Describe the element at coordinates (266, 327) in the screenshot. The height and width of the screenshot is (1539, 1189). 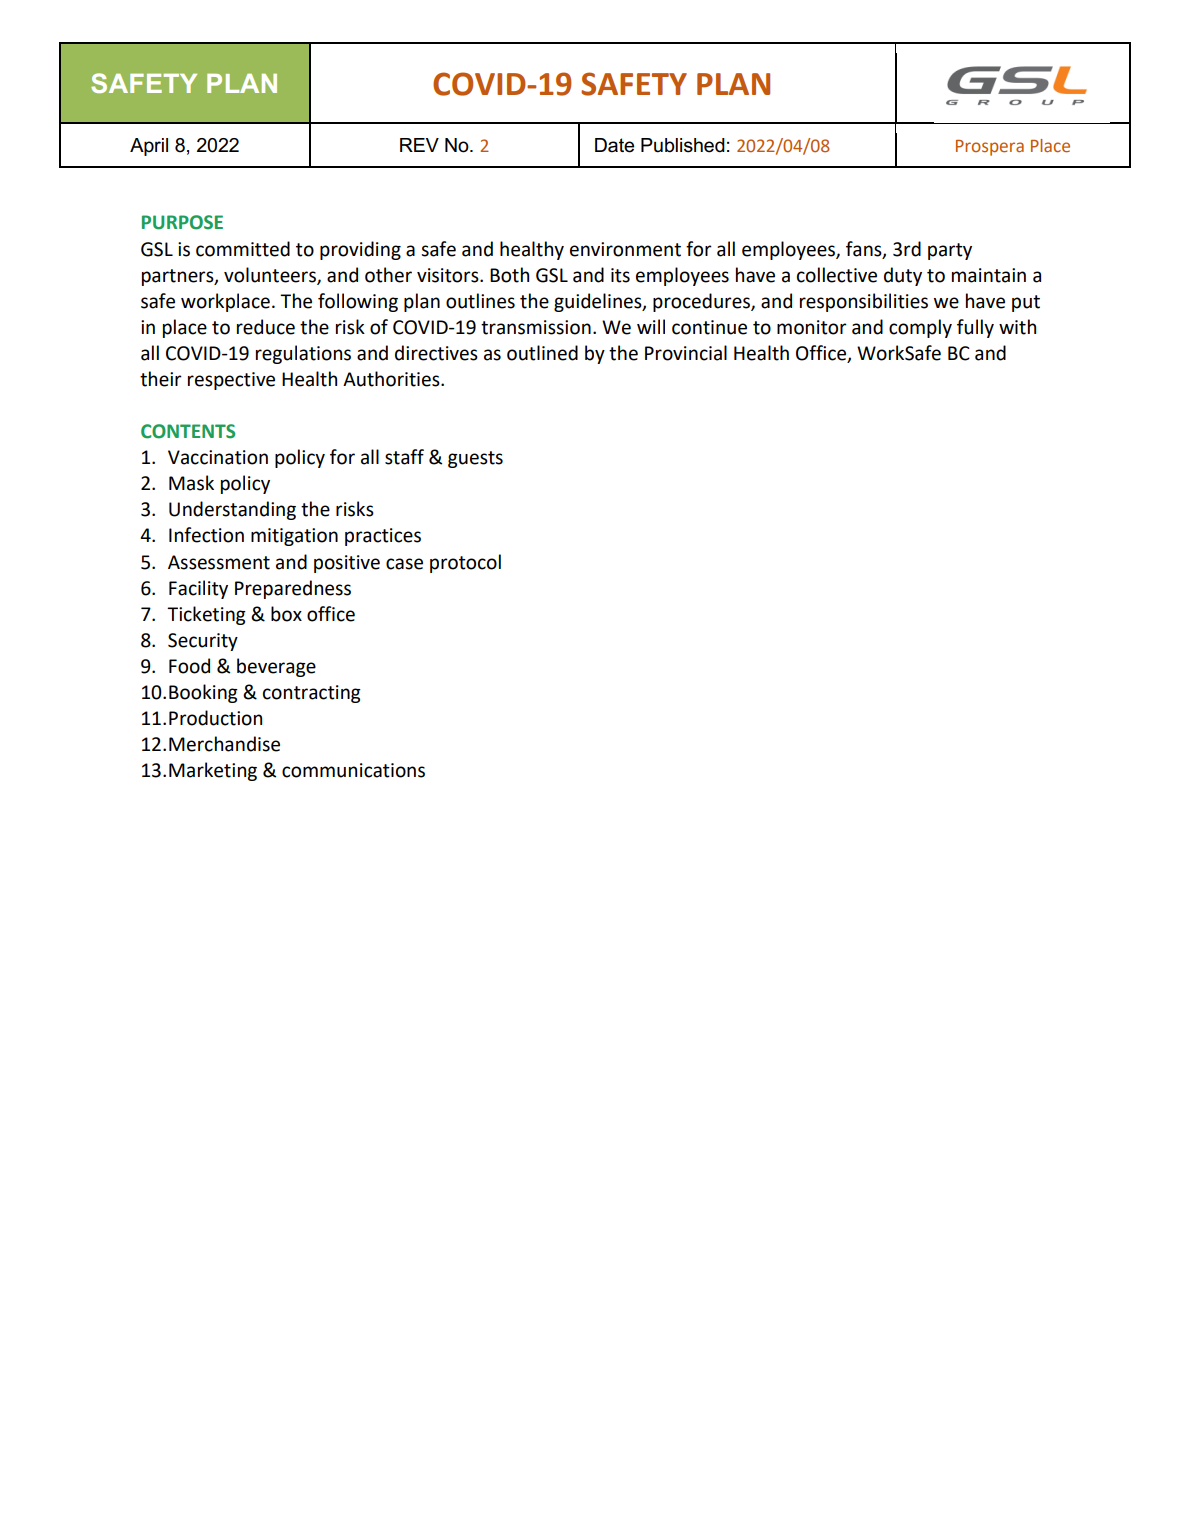
I see `reduce` at that location.
